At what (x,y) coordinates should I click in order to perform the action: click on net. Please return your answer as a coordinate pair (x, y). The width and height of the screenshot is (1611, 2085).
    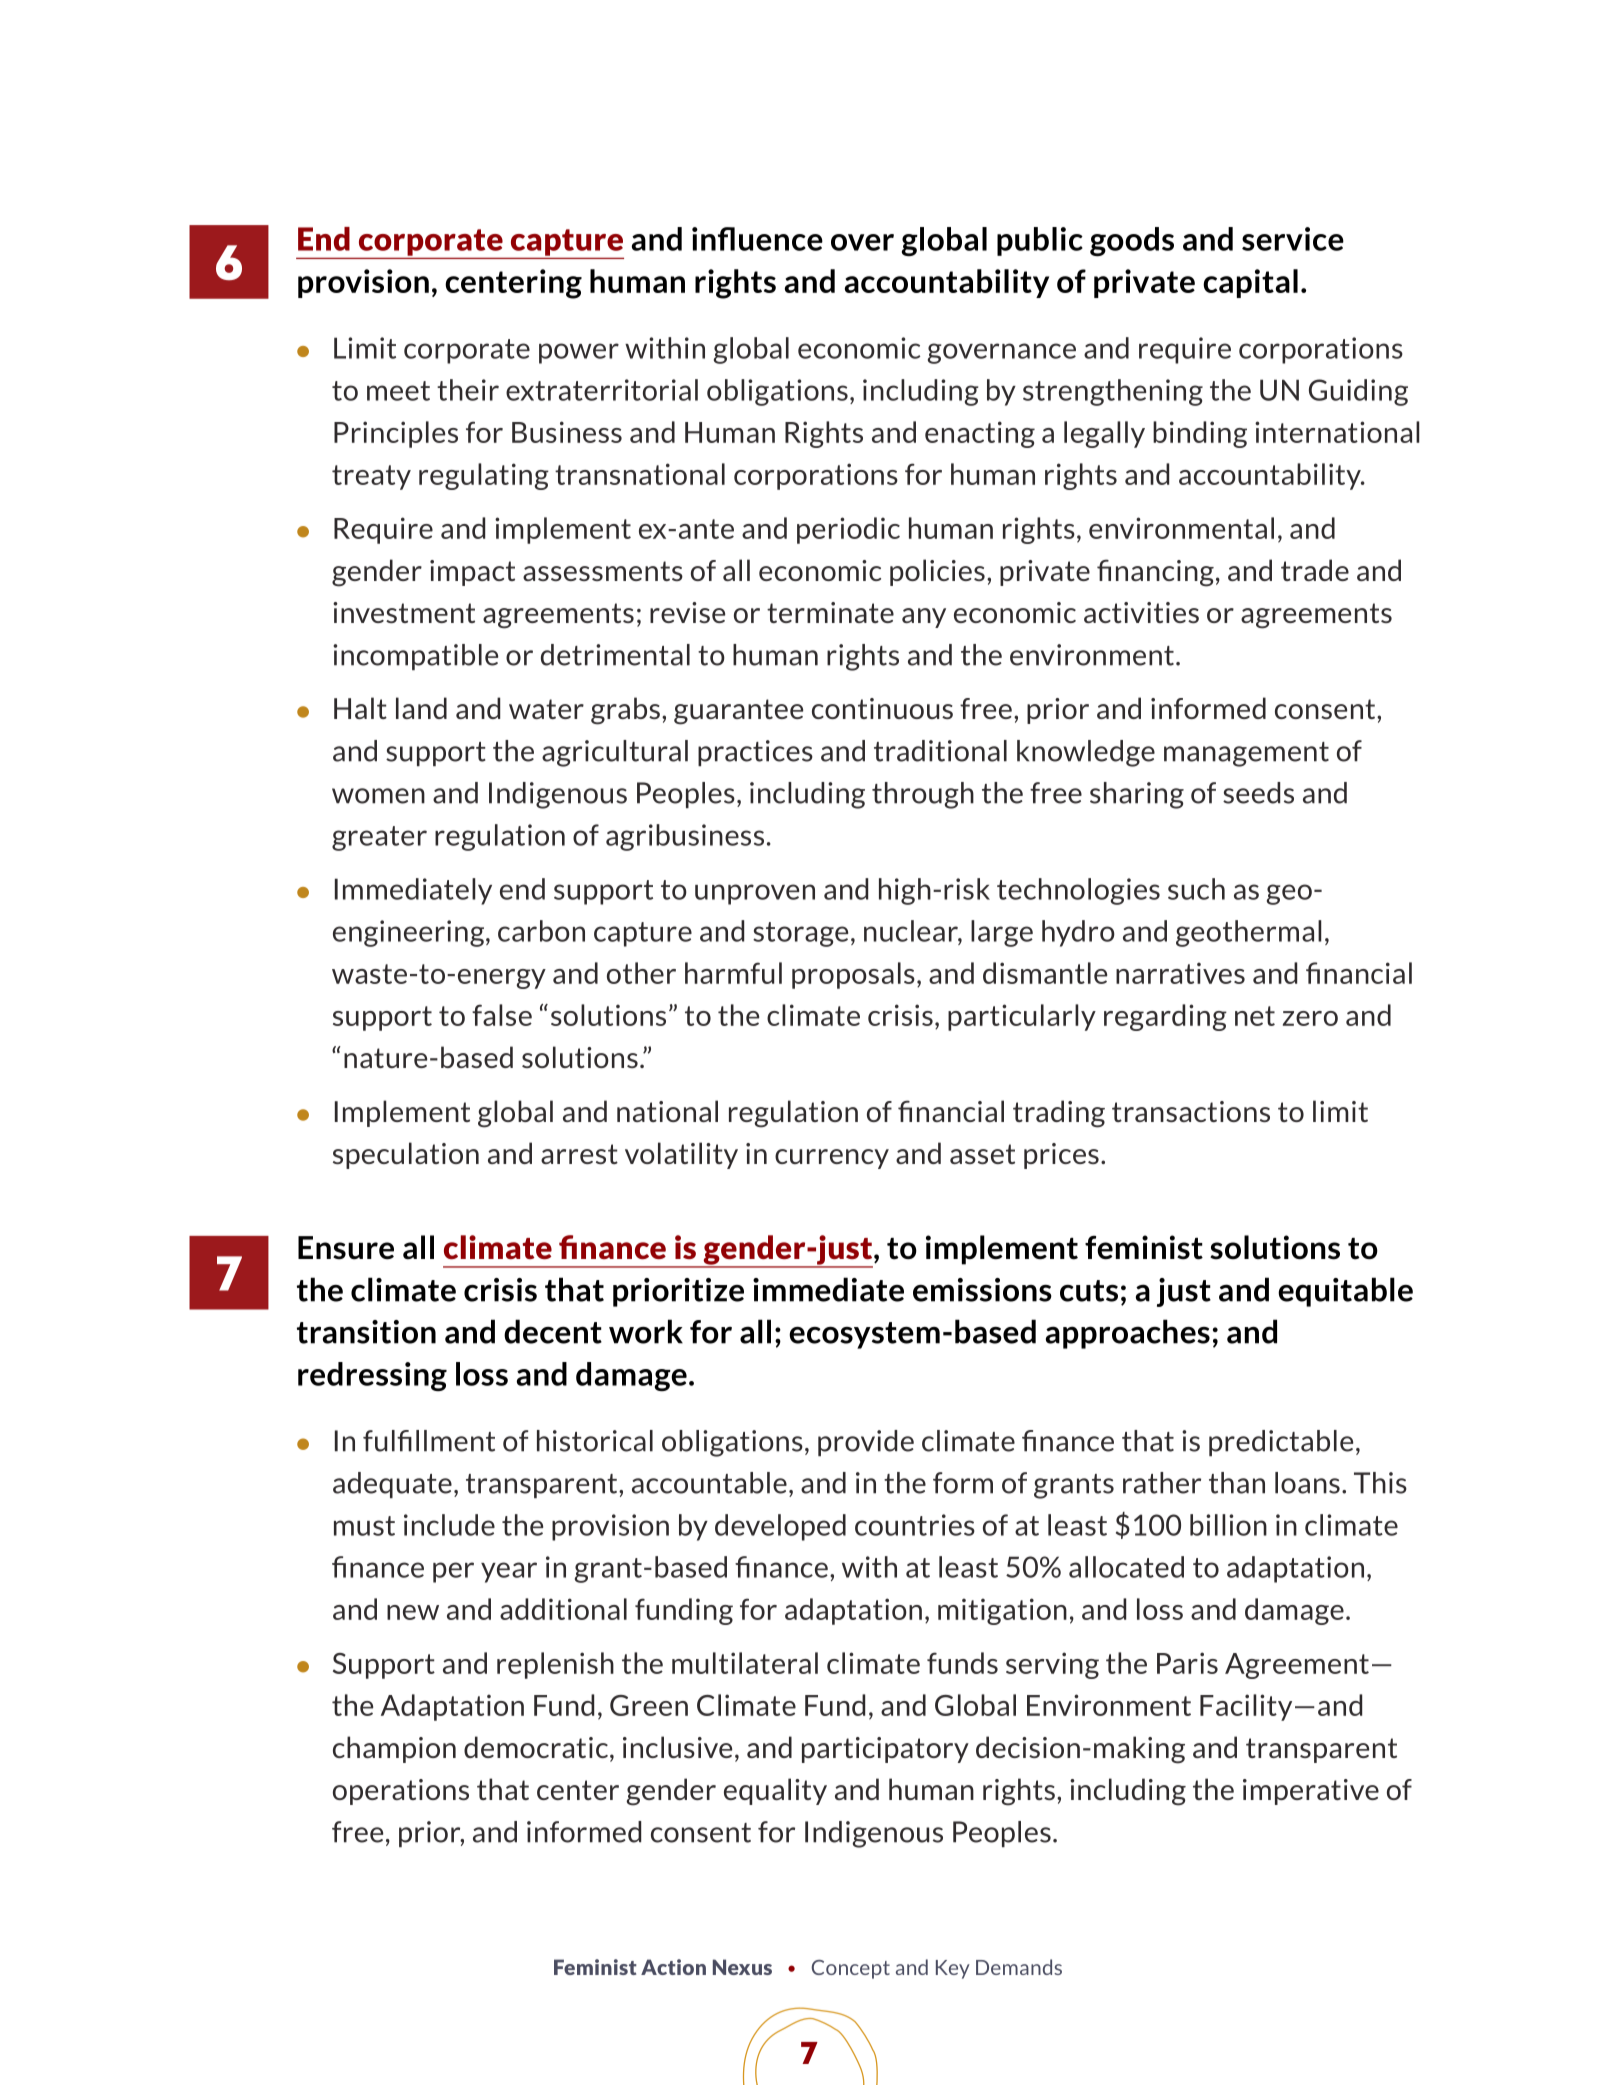
    Looking at the image, I should click on (1255, 1016).
